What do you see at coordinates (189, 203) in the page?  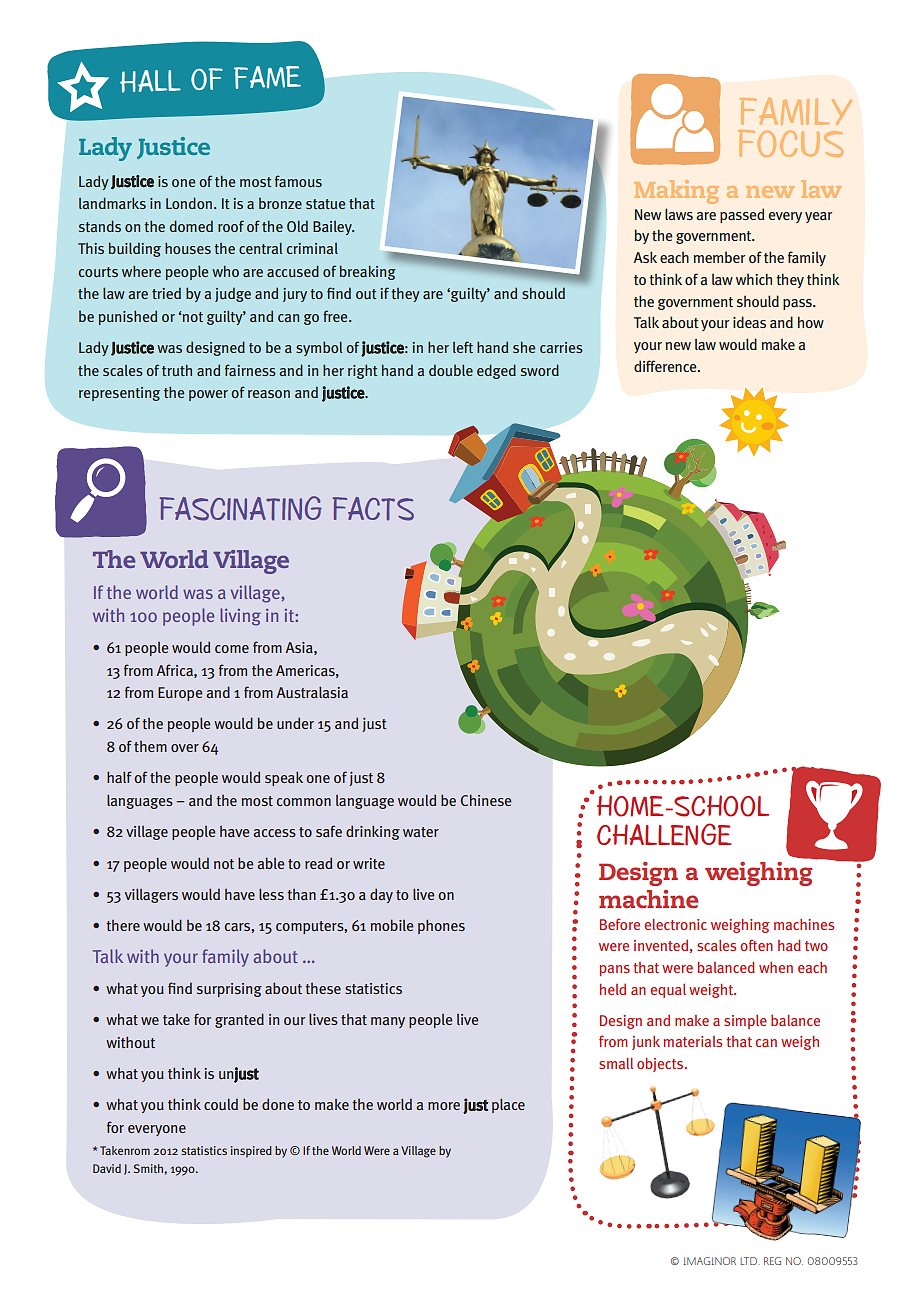 I see `London` at bounding box center [189, 203].
